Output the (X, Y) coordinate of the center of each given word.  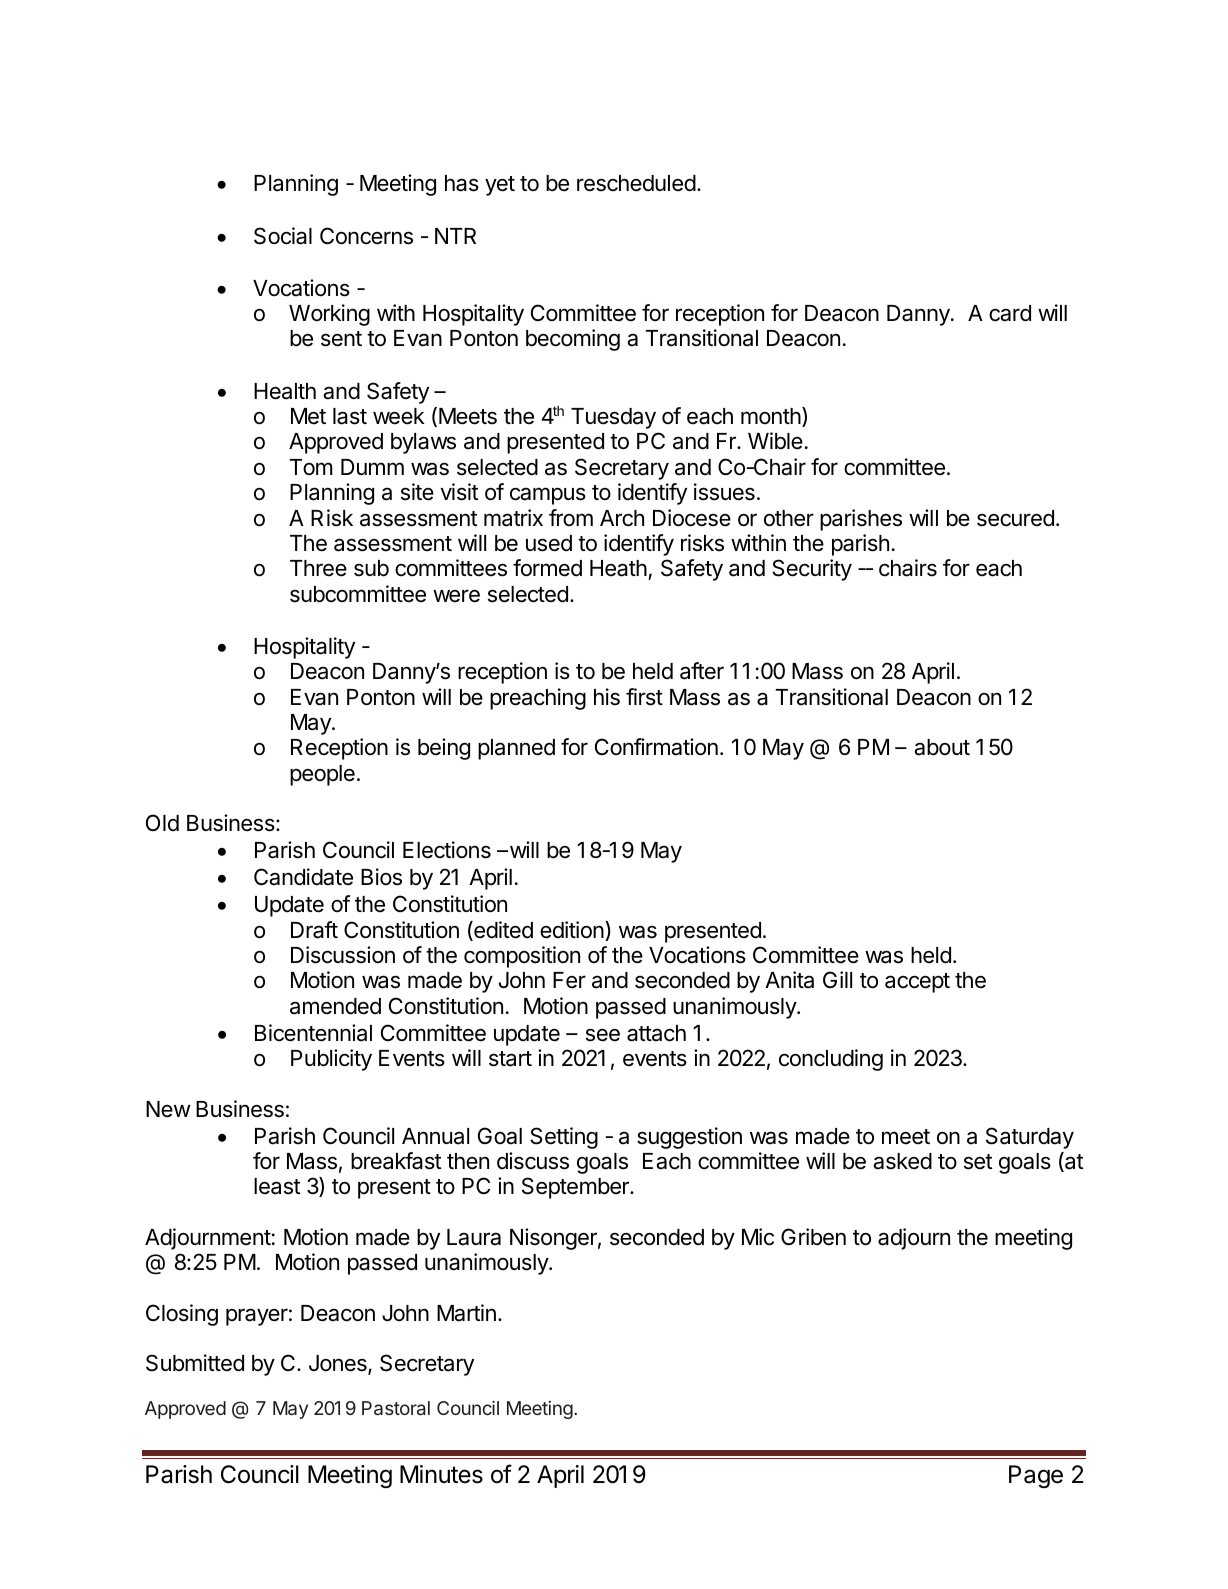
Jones (339, 1364)
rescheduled (636, 183)
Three (318, 568)
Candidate (303, 877)
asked (902, 1161)
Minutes (441, 1474)
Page (1036, 1476)
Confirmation (656, 747)
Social (283, 236)
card (1010, 313)
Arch (622, 518)
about (942, 747)
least (277, 1186)
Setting (564, 1138)
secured (1015, 518)
